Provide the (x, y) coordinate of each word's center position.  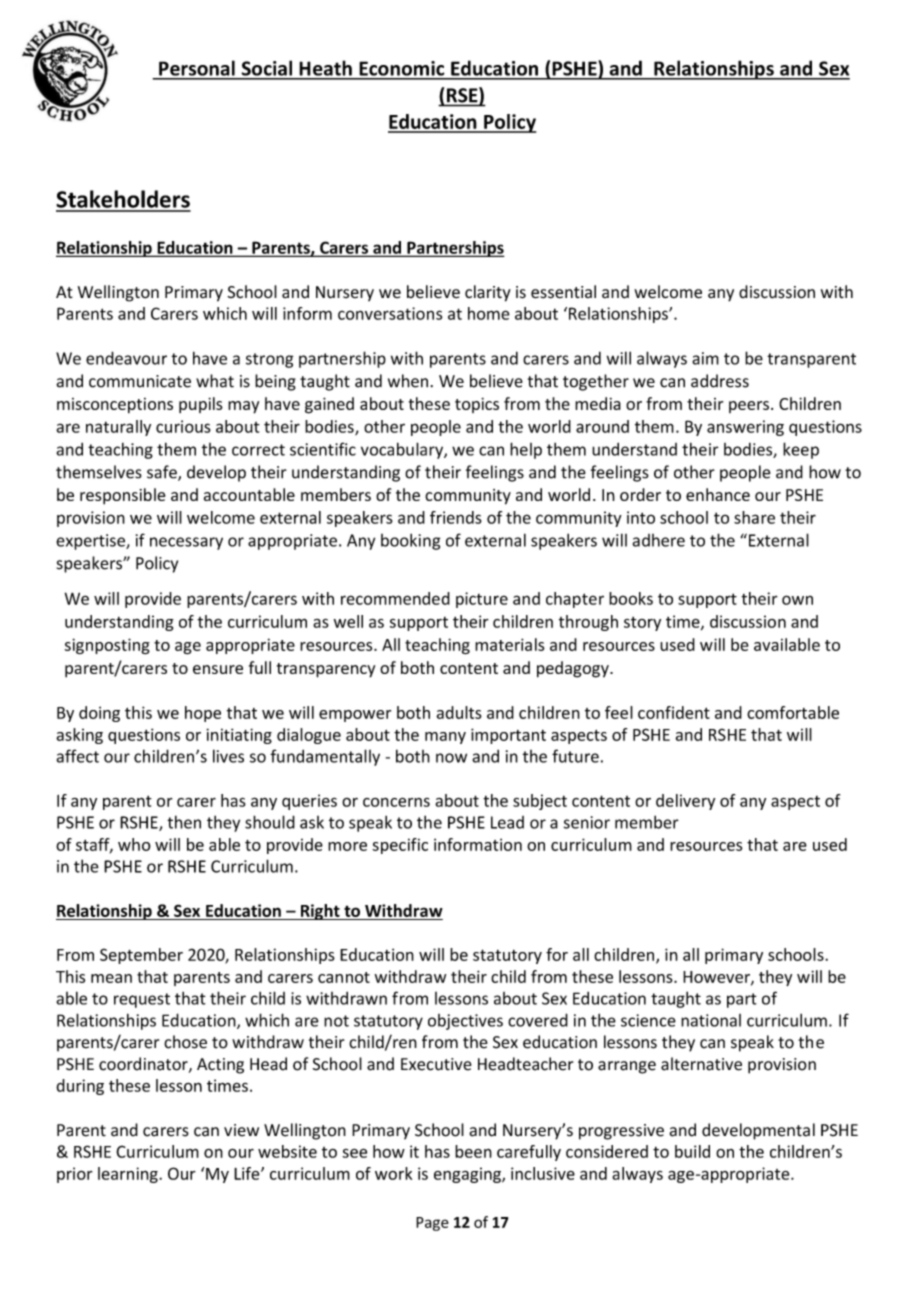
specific (400, 846)
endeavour (126, 358)
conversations (390, 313)
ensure (218, 669)
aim (705, 358)
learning (129, 1175)
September (141, 956)
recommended (395, 598)
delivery (685, 802)
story (642, 624)
